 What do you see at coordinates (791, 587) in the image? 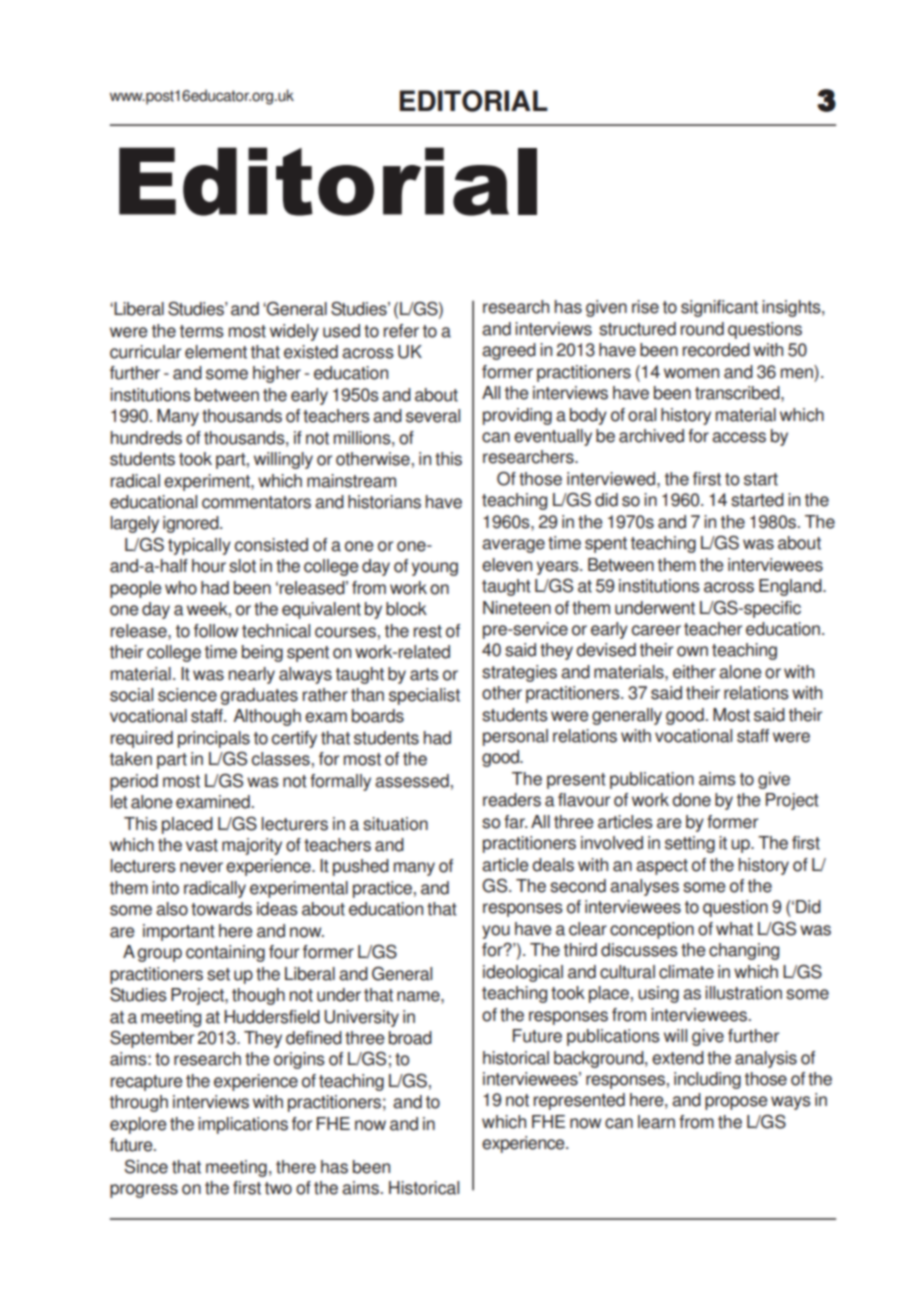
I see `England` at bounding box center [791, 587].
